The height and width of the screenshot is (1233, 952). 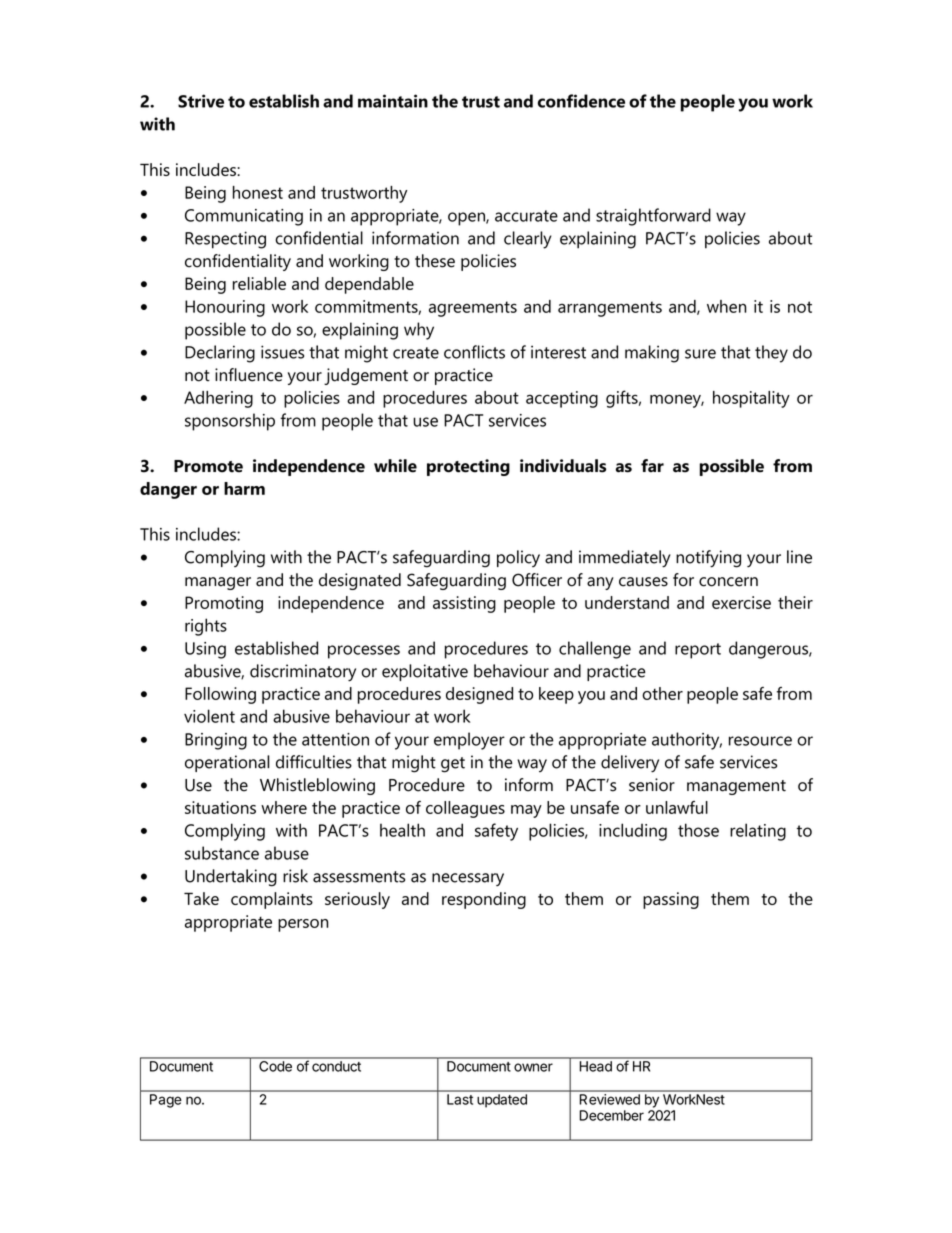 What do you see at coordinates (272, 900) in the screenshot?
I see `complaints` at bounding box center [272, 900].
